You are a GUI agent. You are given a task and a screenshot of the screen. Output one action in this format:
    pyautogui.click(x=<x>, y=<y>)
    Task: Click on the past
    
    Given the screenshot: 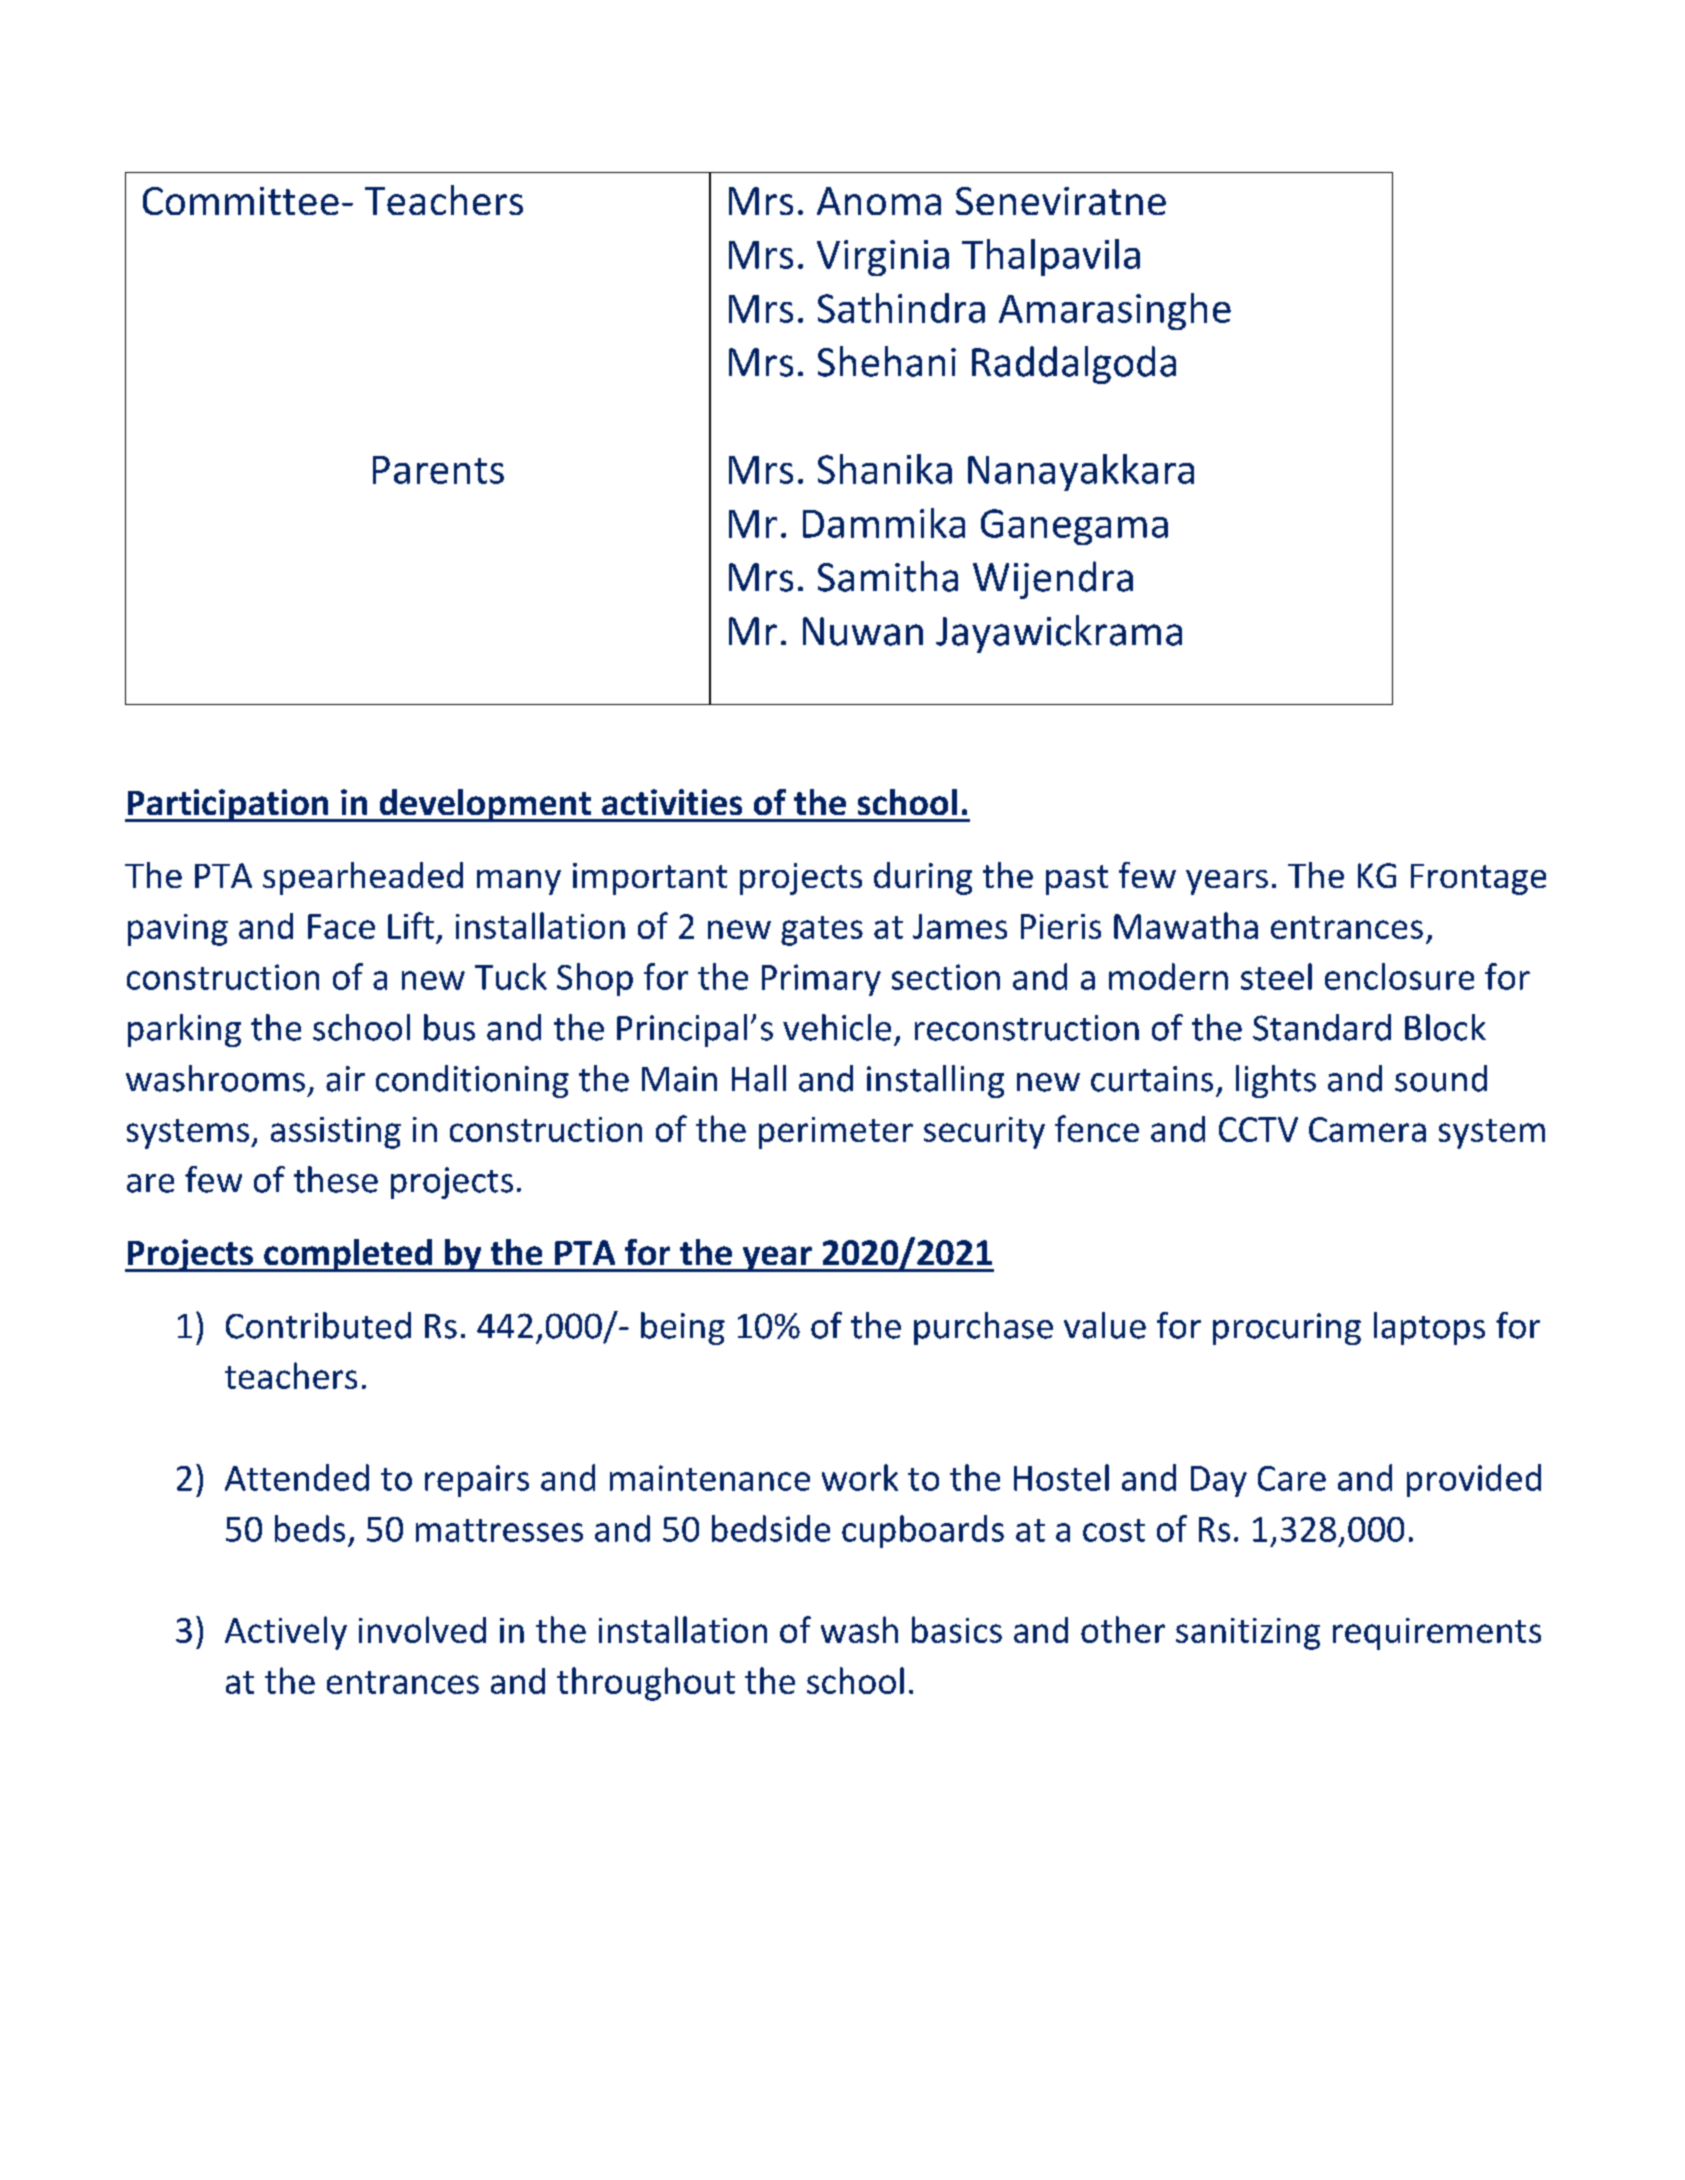 What is the action you would take?
    pyautogui.click(x=1077, y=880)
